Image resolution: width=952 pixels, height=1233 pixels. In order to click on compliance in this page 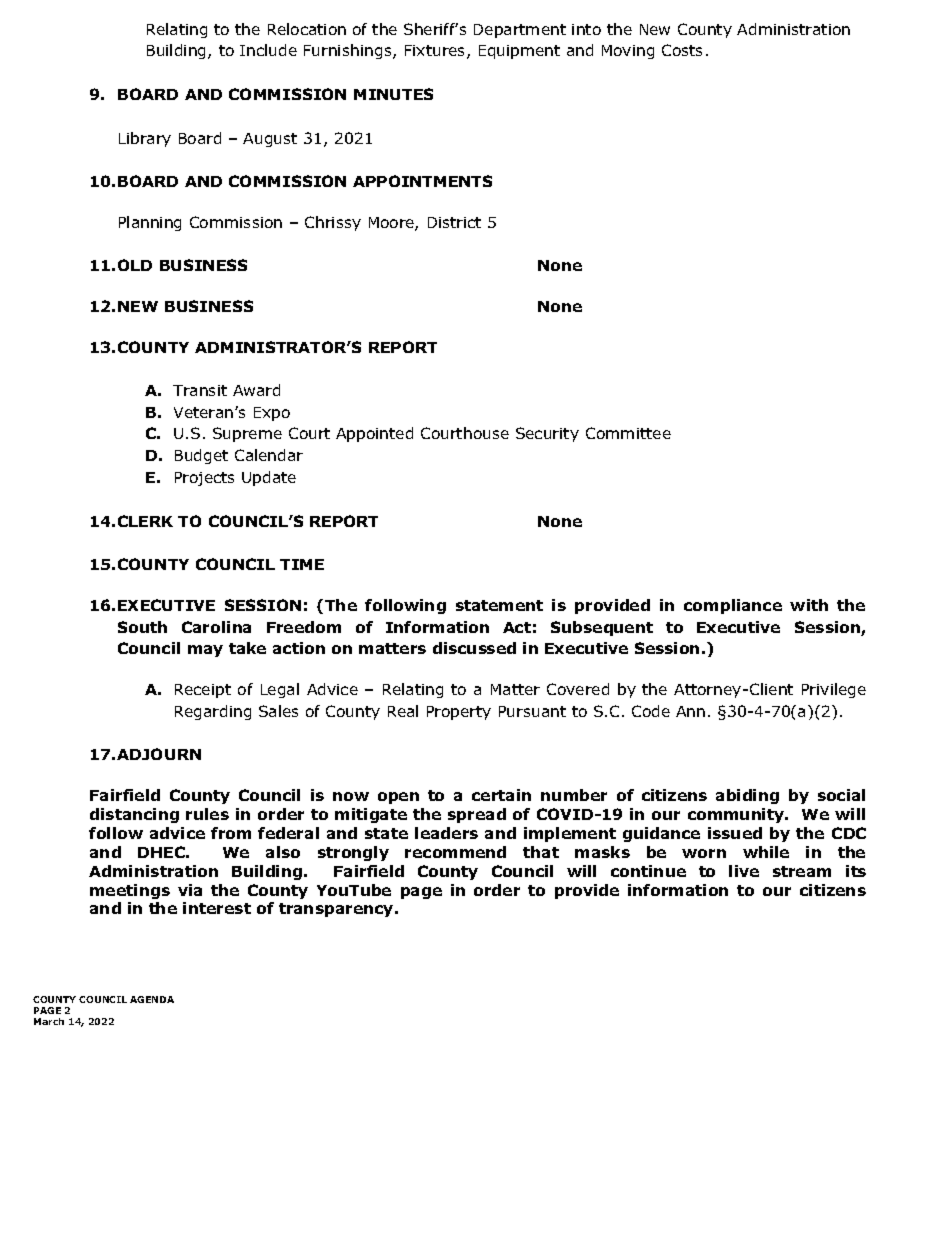, I will do `click(733, 606)`.
